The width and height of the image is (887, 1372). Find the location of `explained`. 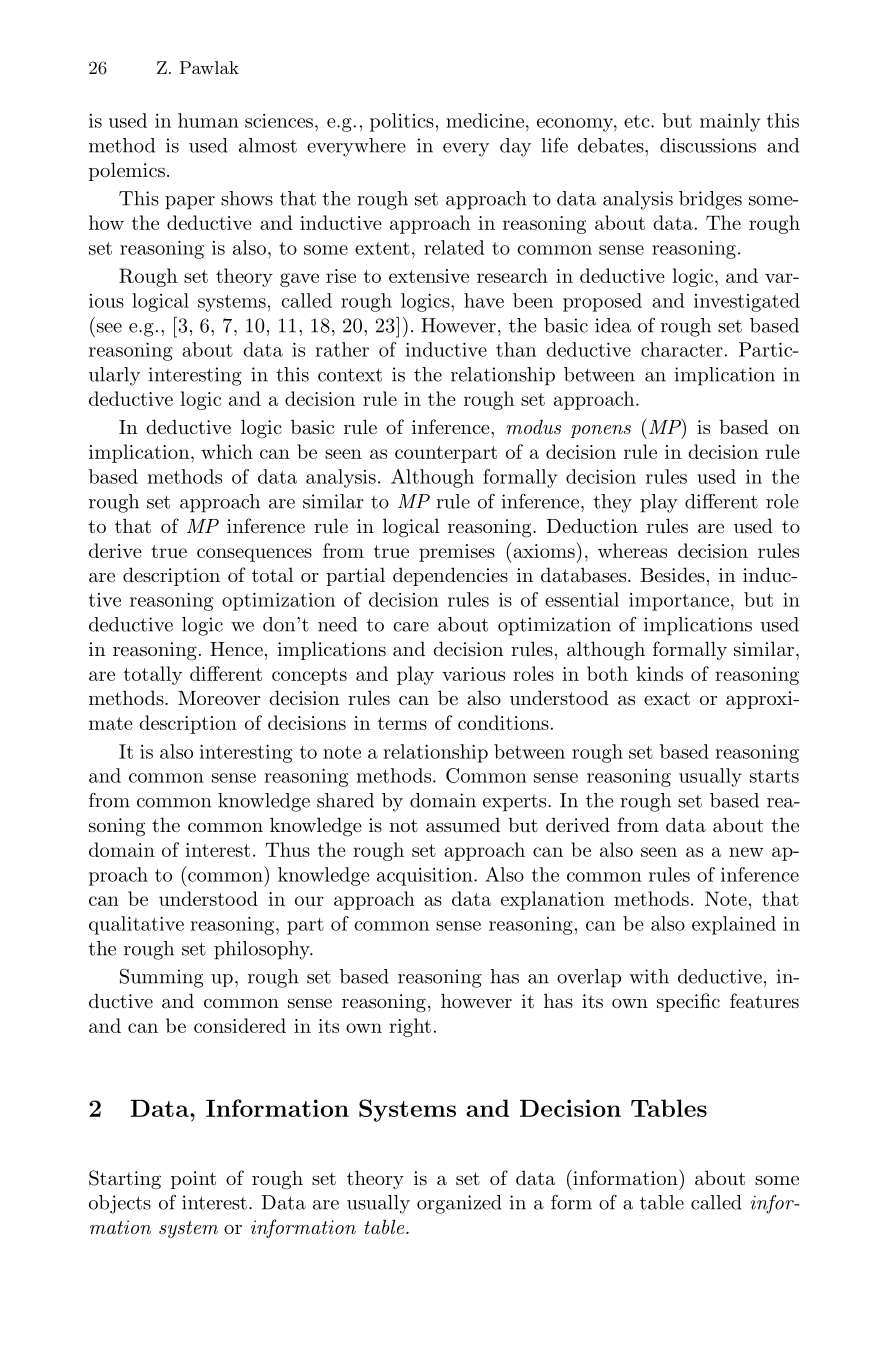

explained is located at coordinates (734, 925).
